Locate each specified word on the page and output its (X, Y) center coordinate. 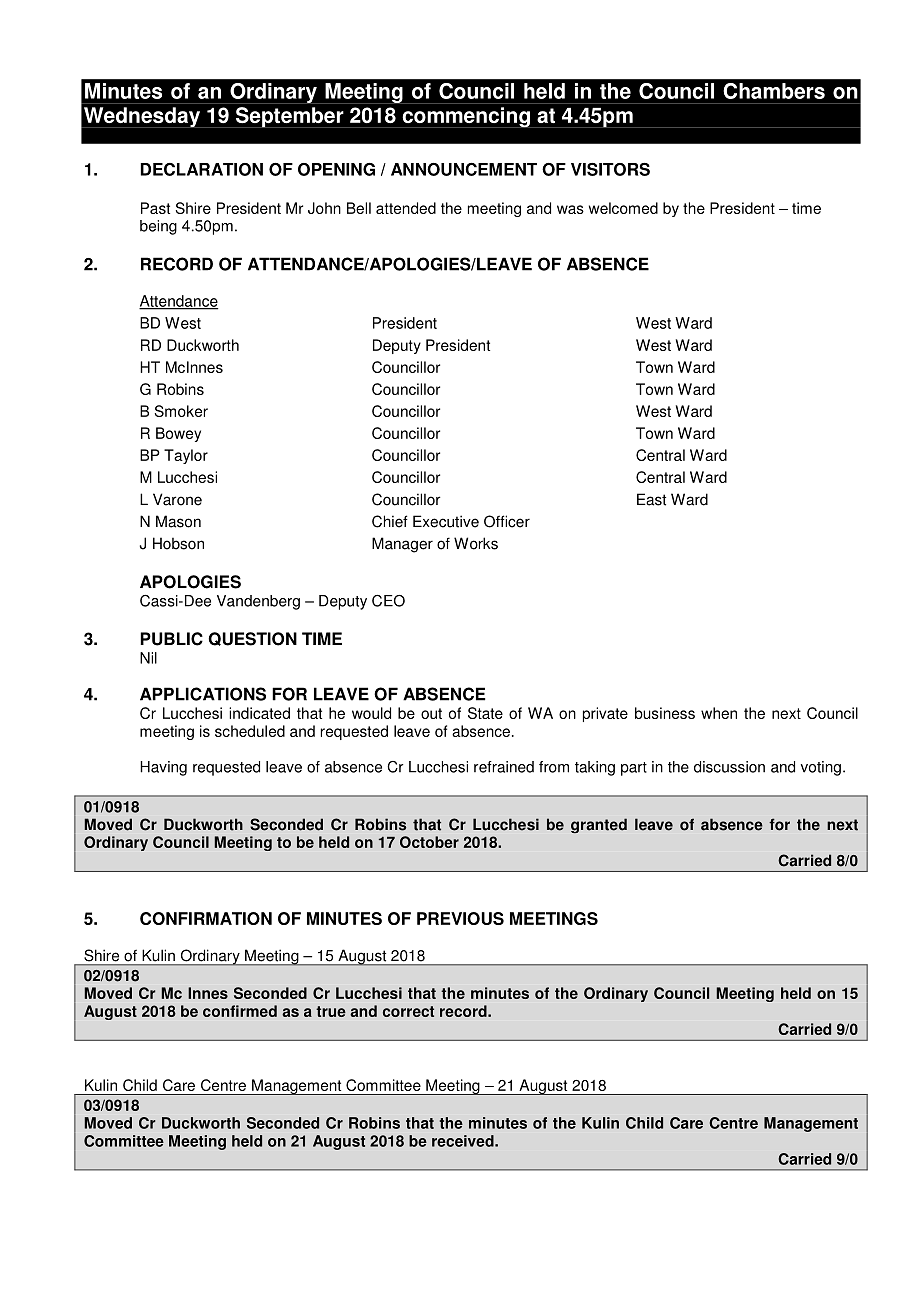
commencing (466, 117)
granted (599, 825)
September (289, 117)
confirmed (240, 1011)
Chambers (774, 91)
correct (408, 1011)
